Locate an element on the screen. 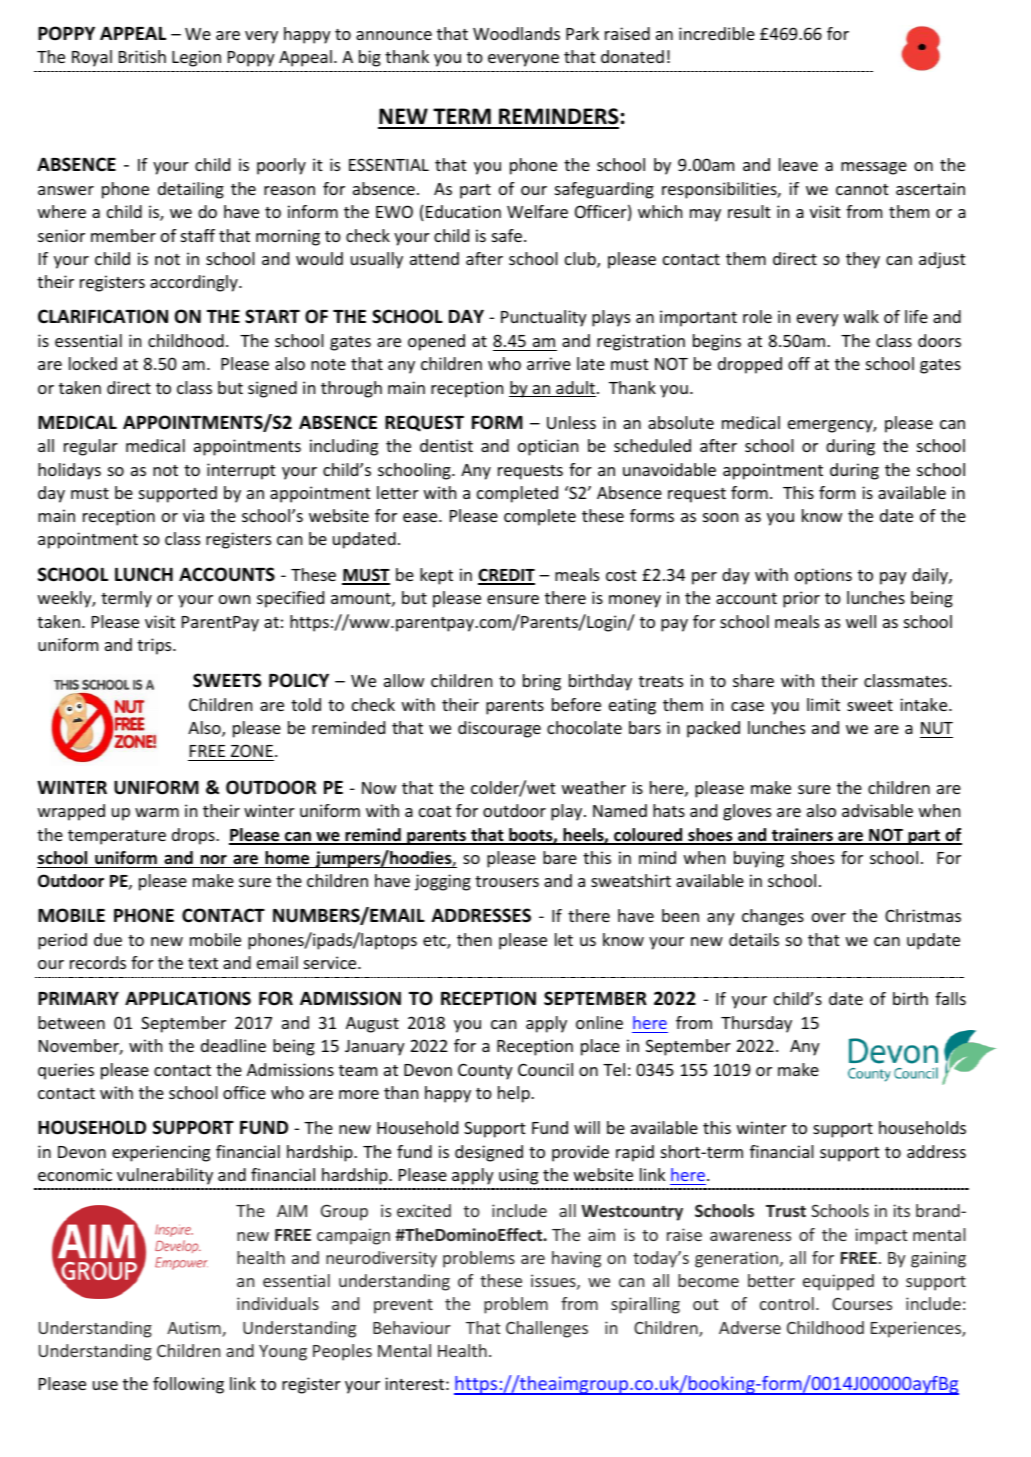 This screenshot has width=1031, height=1457. British is located at coordinates (142, 56).
